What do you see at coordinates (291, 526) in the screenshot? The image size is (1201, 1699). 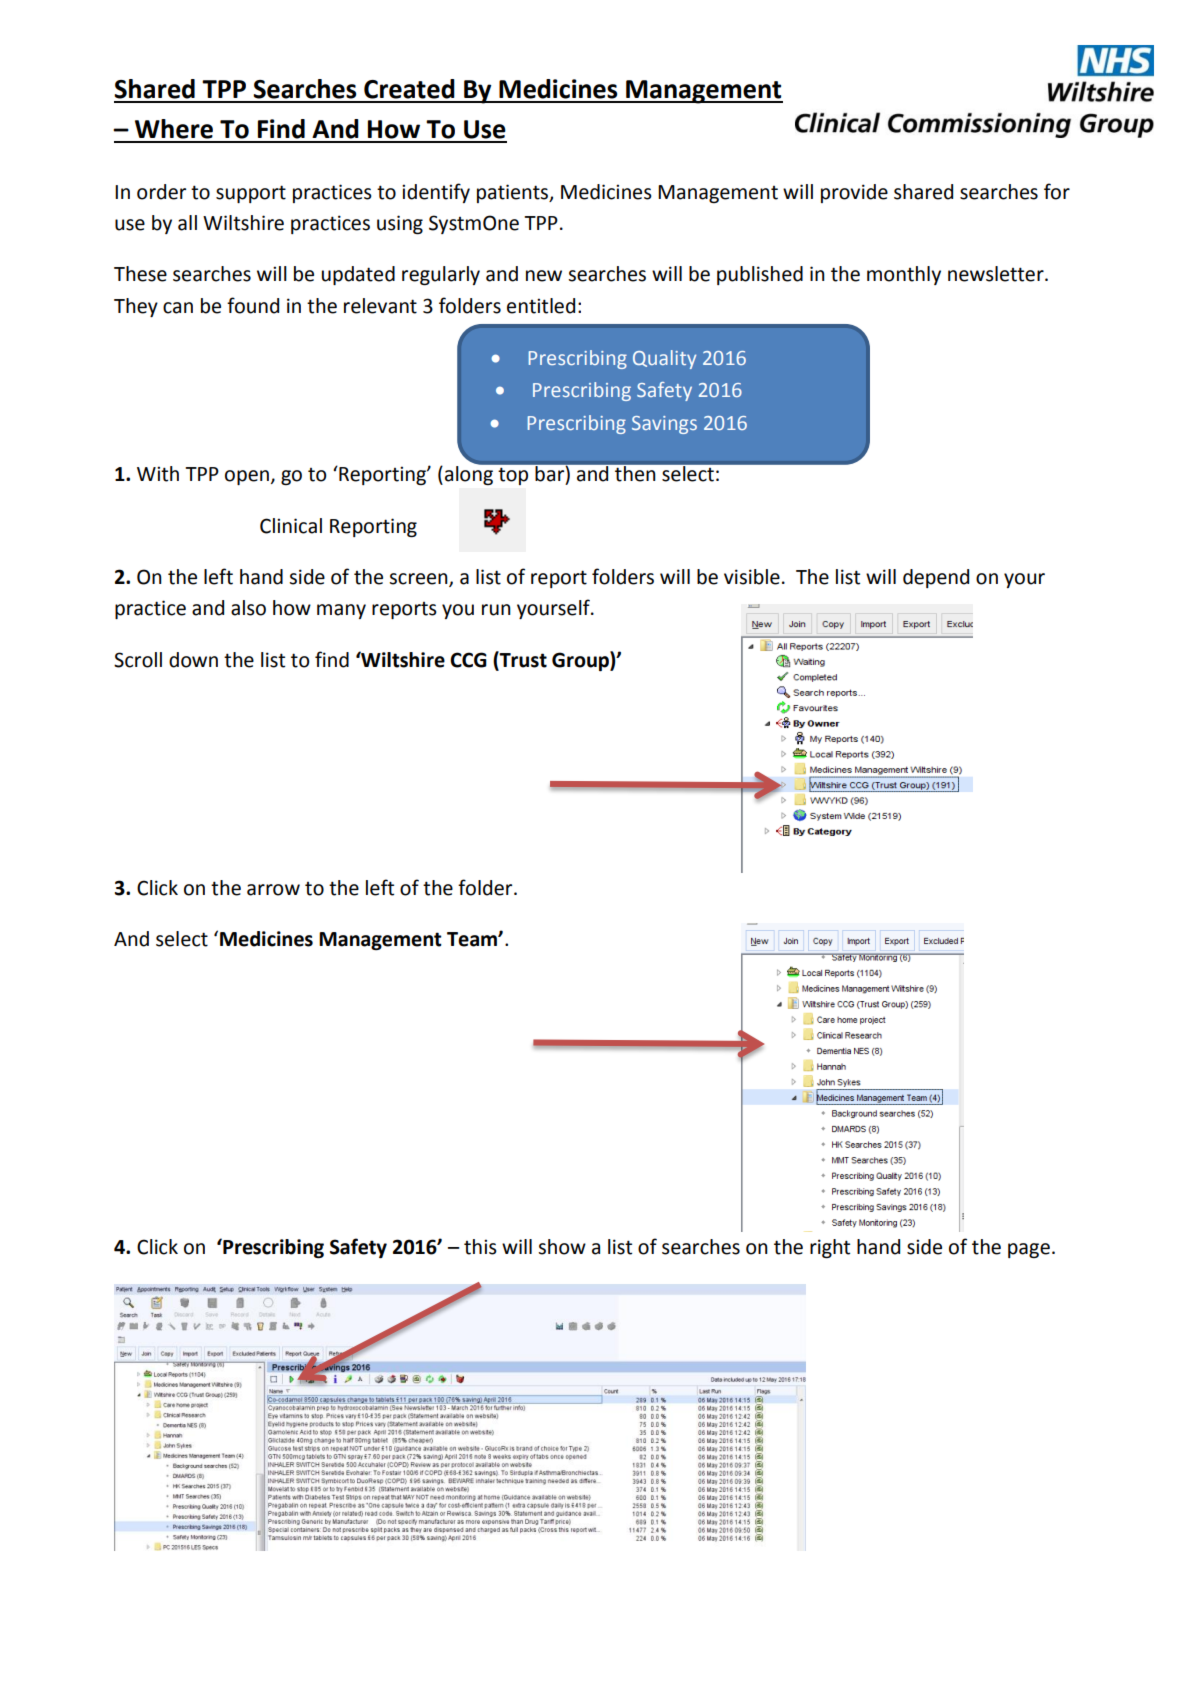 I see `Clinical` at bounding box center [291, 526].
